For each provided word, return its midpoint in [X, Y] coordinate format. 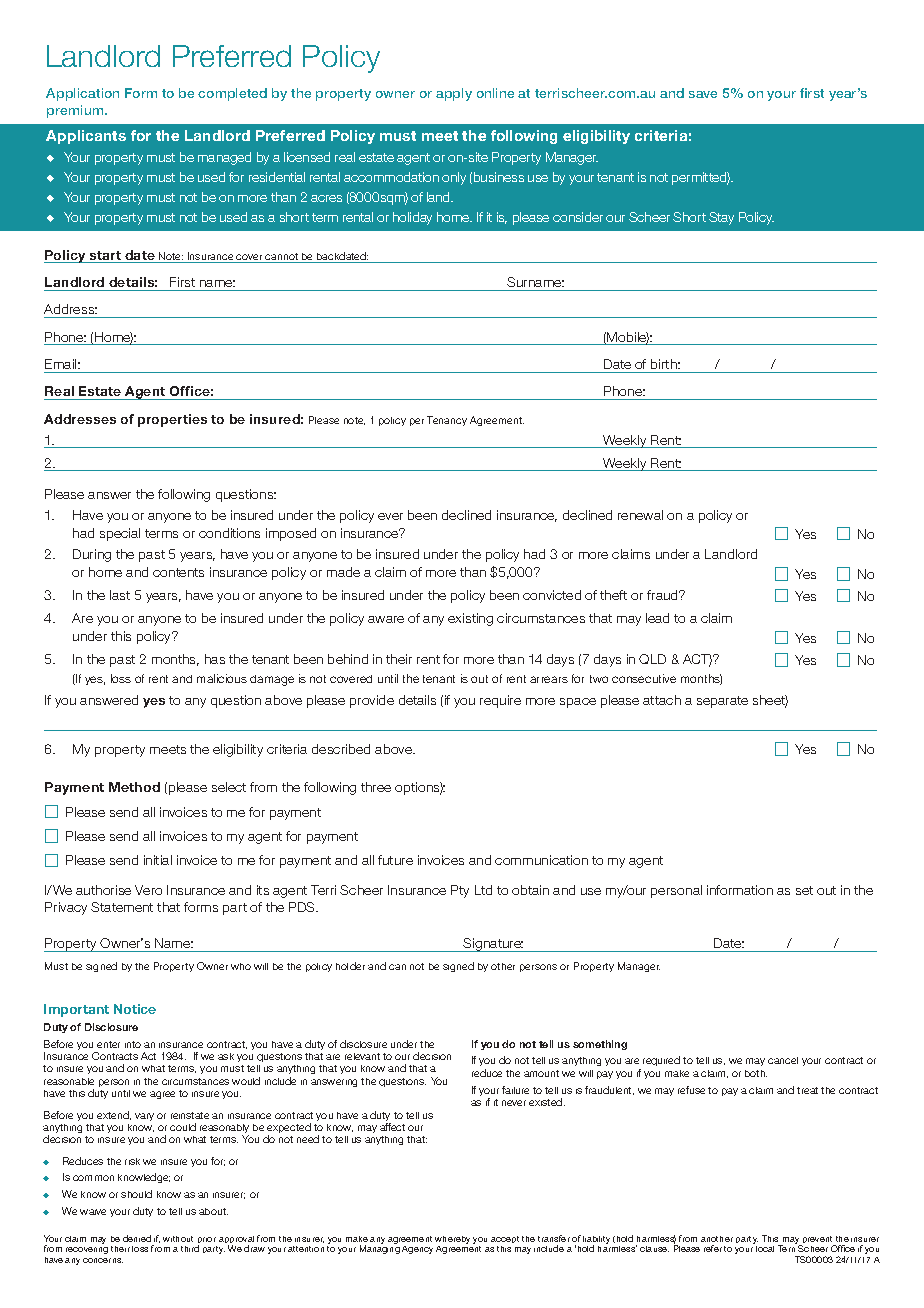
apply [454, 94]
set [804, 890]
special [120, 534]
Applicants [86, 137]
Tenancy [447, 421]
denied [137, 1238]
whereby [452, 1240]
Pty [460, 891]
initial [158, 860]
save [703, 94]
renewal [640, 515]
